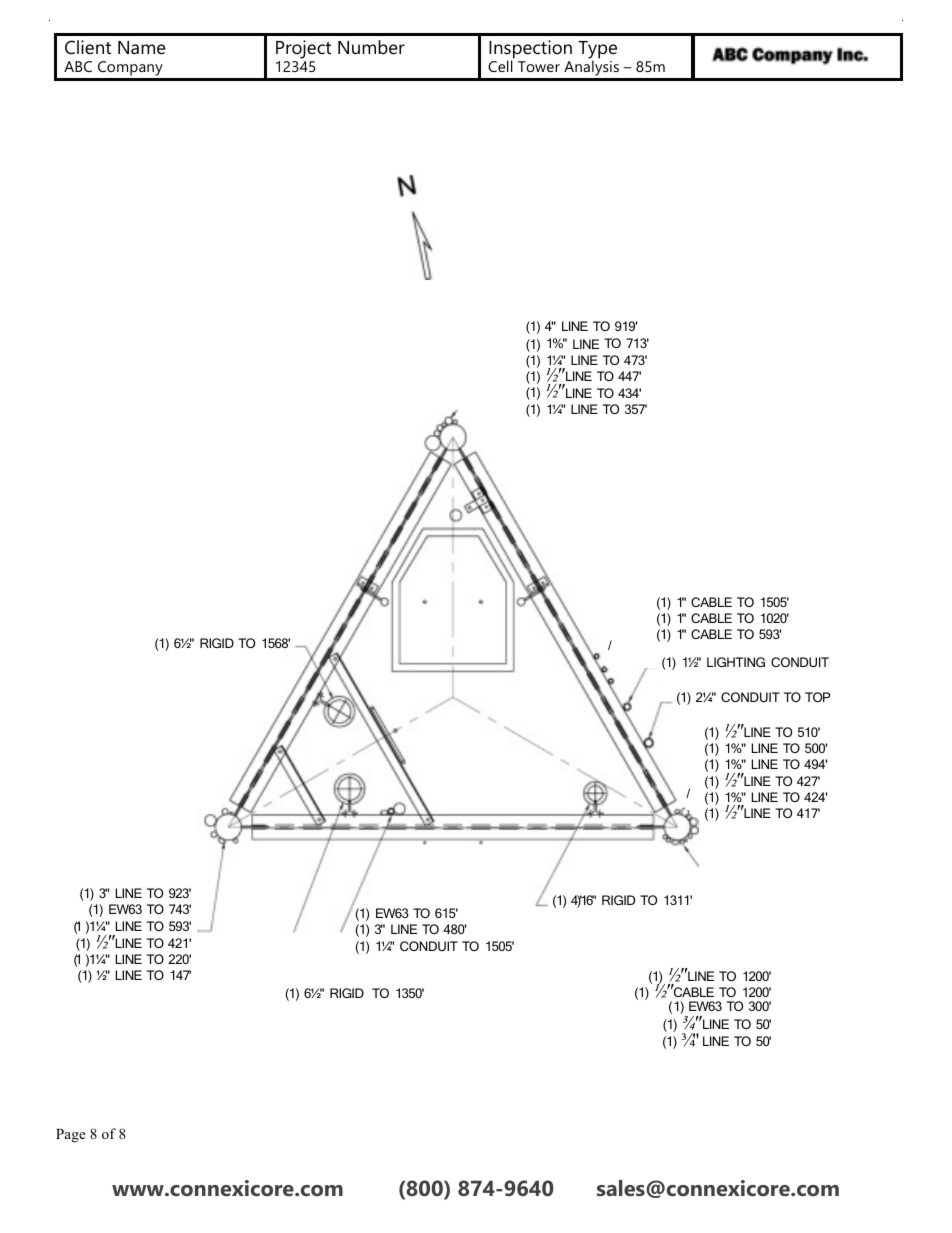 The image size is (952, 1233). I want to click on Name, so click(142, 47).
